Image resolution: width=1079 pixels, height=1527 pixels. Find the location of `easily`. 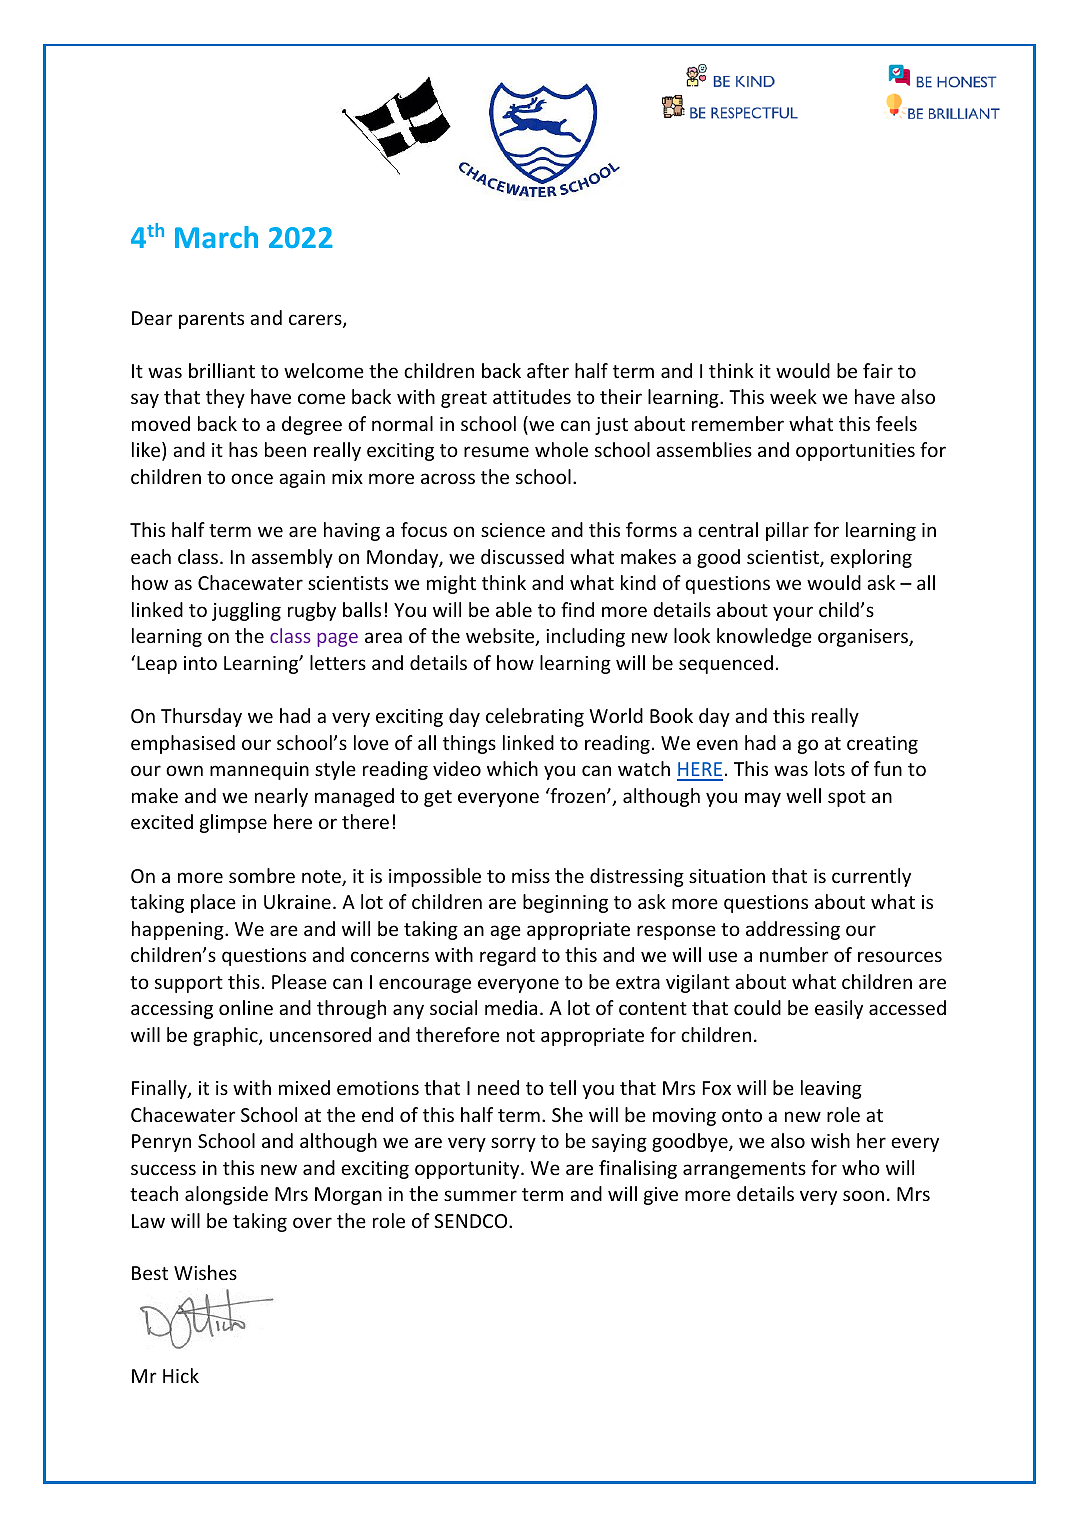

easily is located at coordinates (839, 1009).
